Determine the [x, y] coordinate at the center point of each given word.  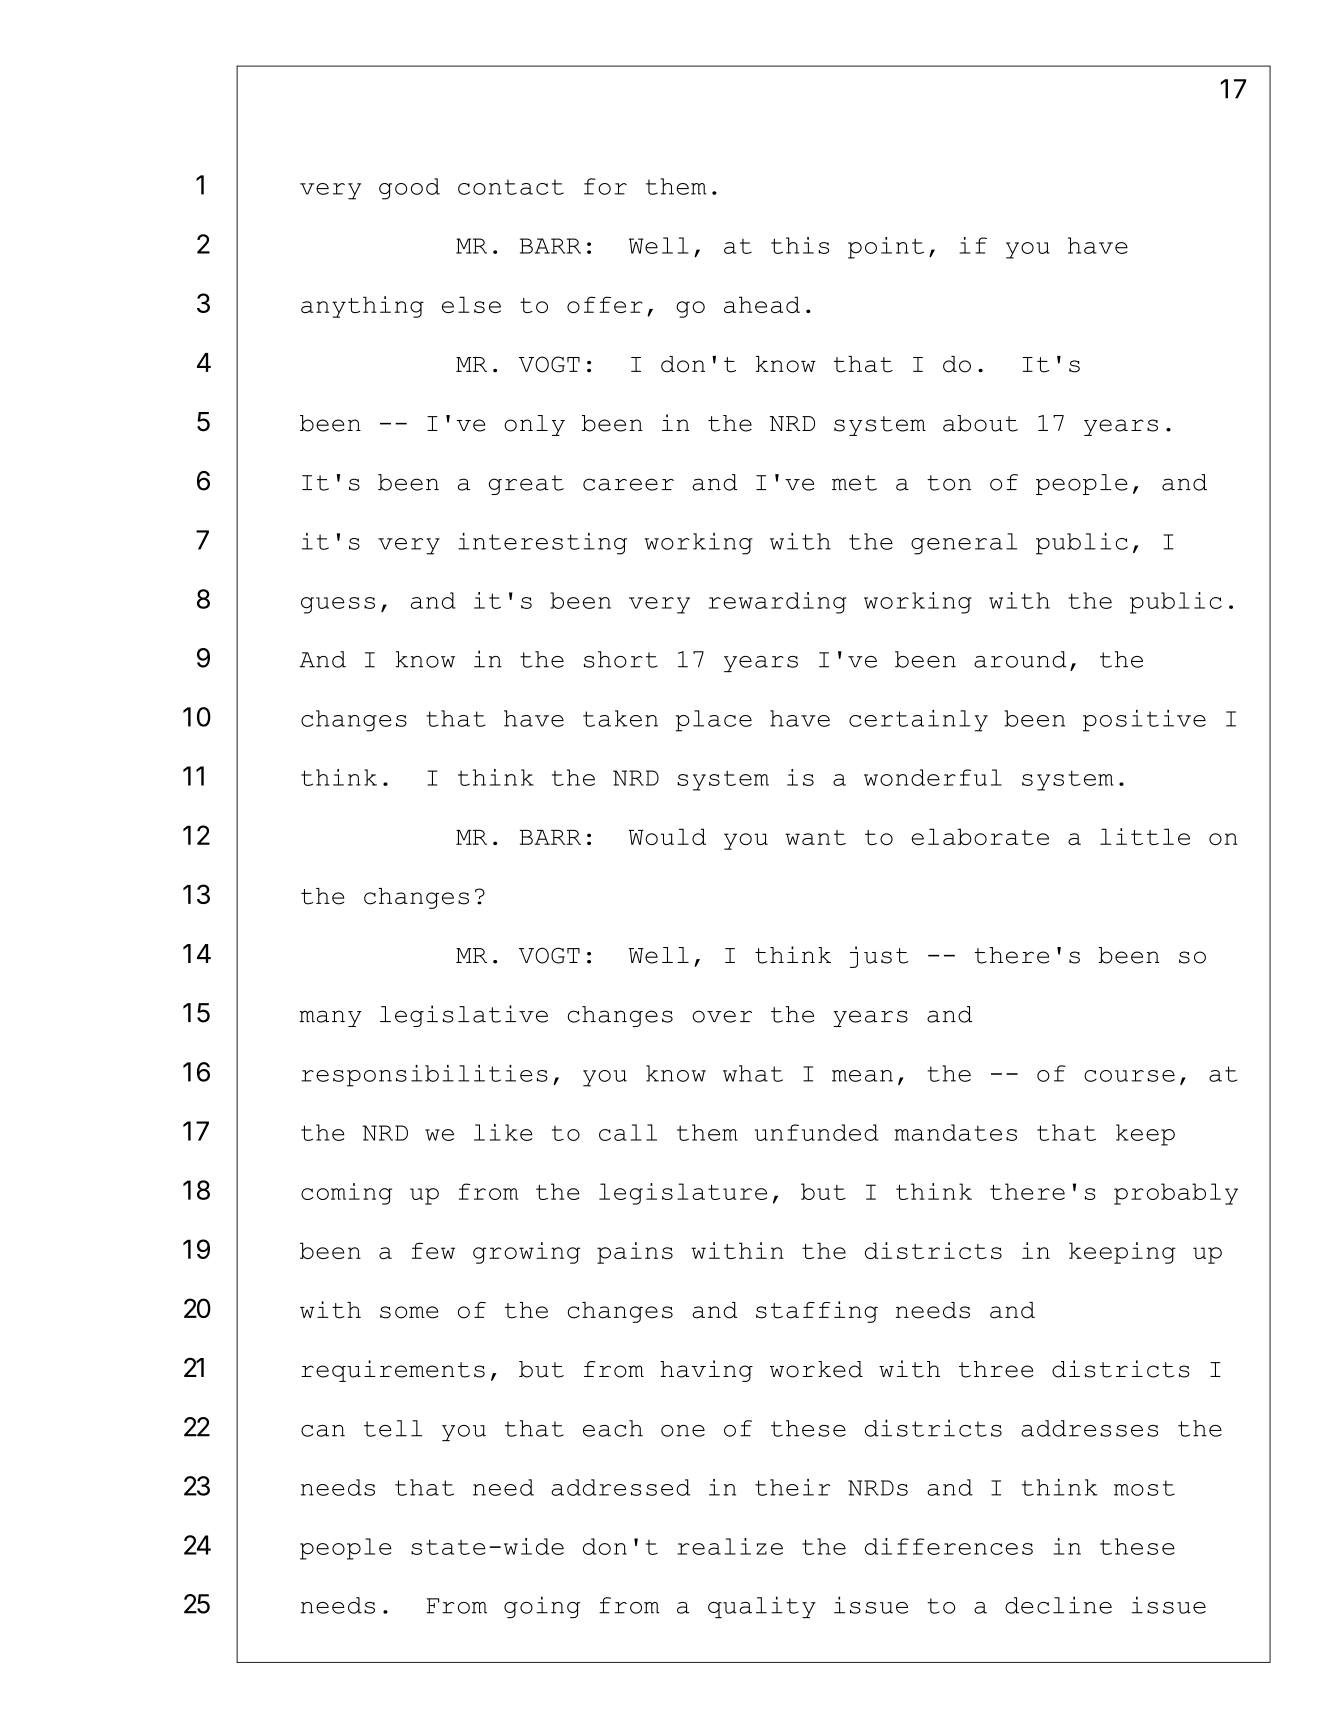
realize [730, 1546]
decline [1058, 1605]
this [800, 245]
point [886, 248]
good [409, 189]
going [542, 1607]
